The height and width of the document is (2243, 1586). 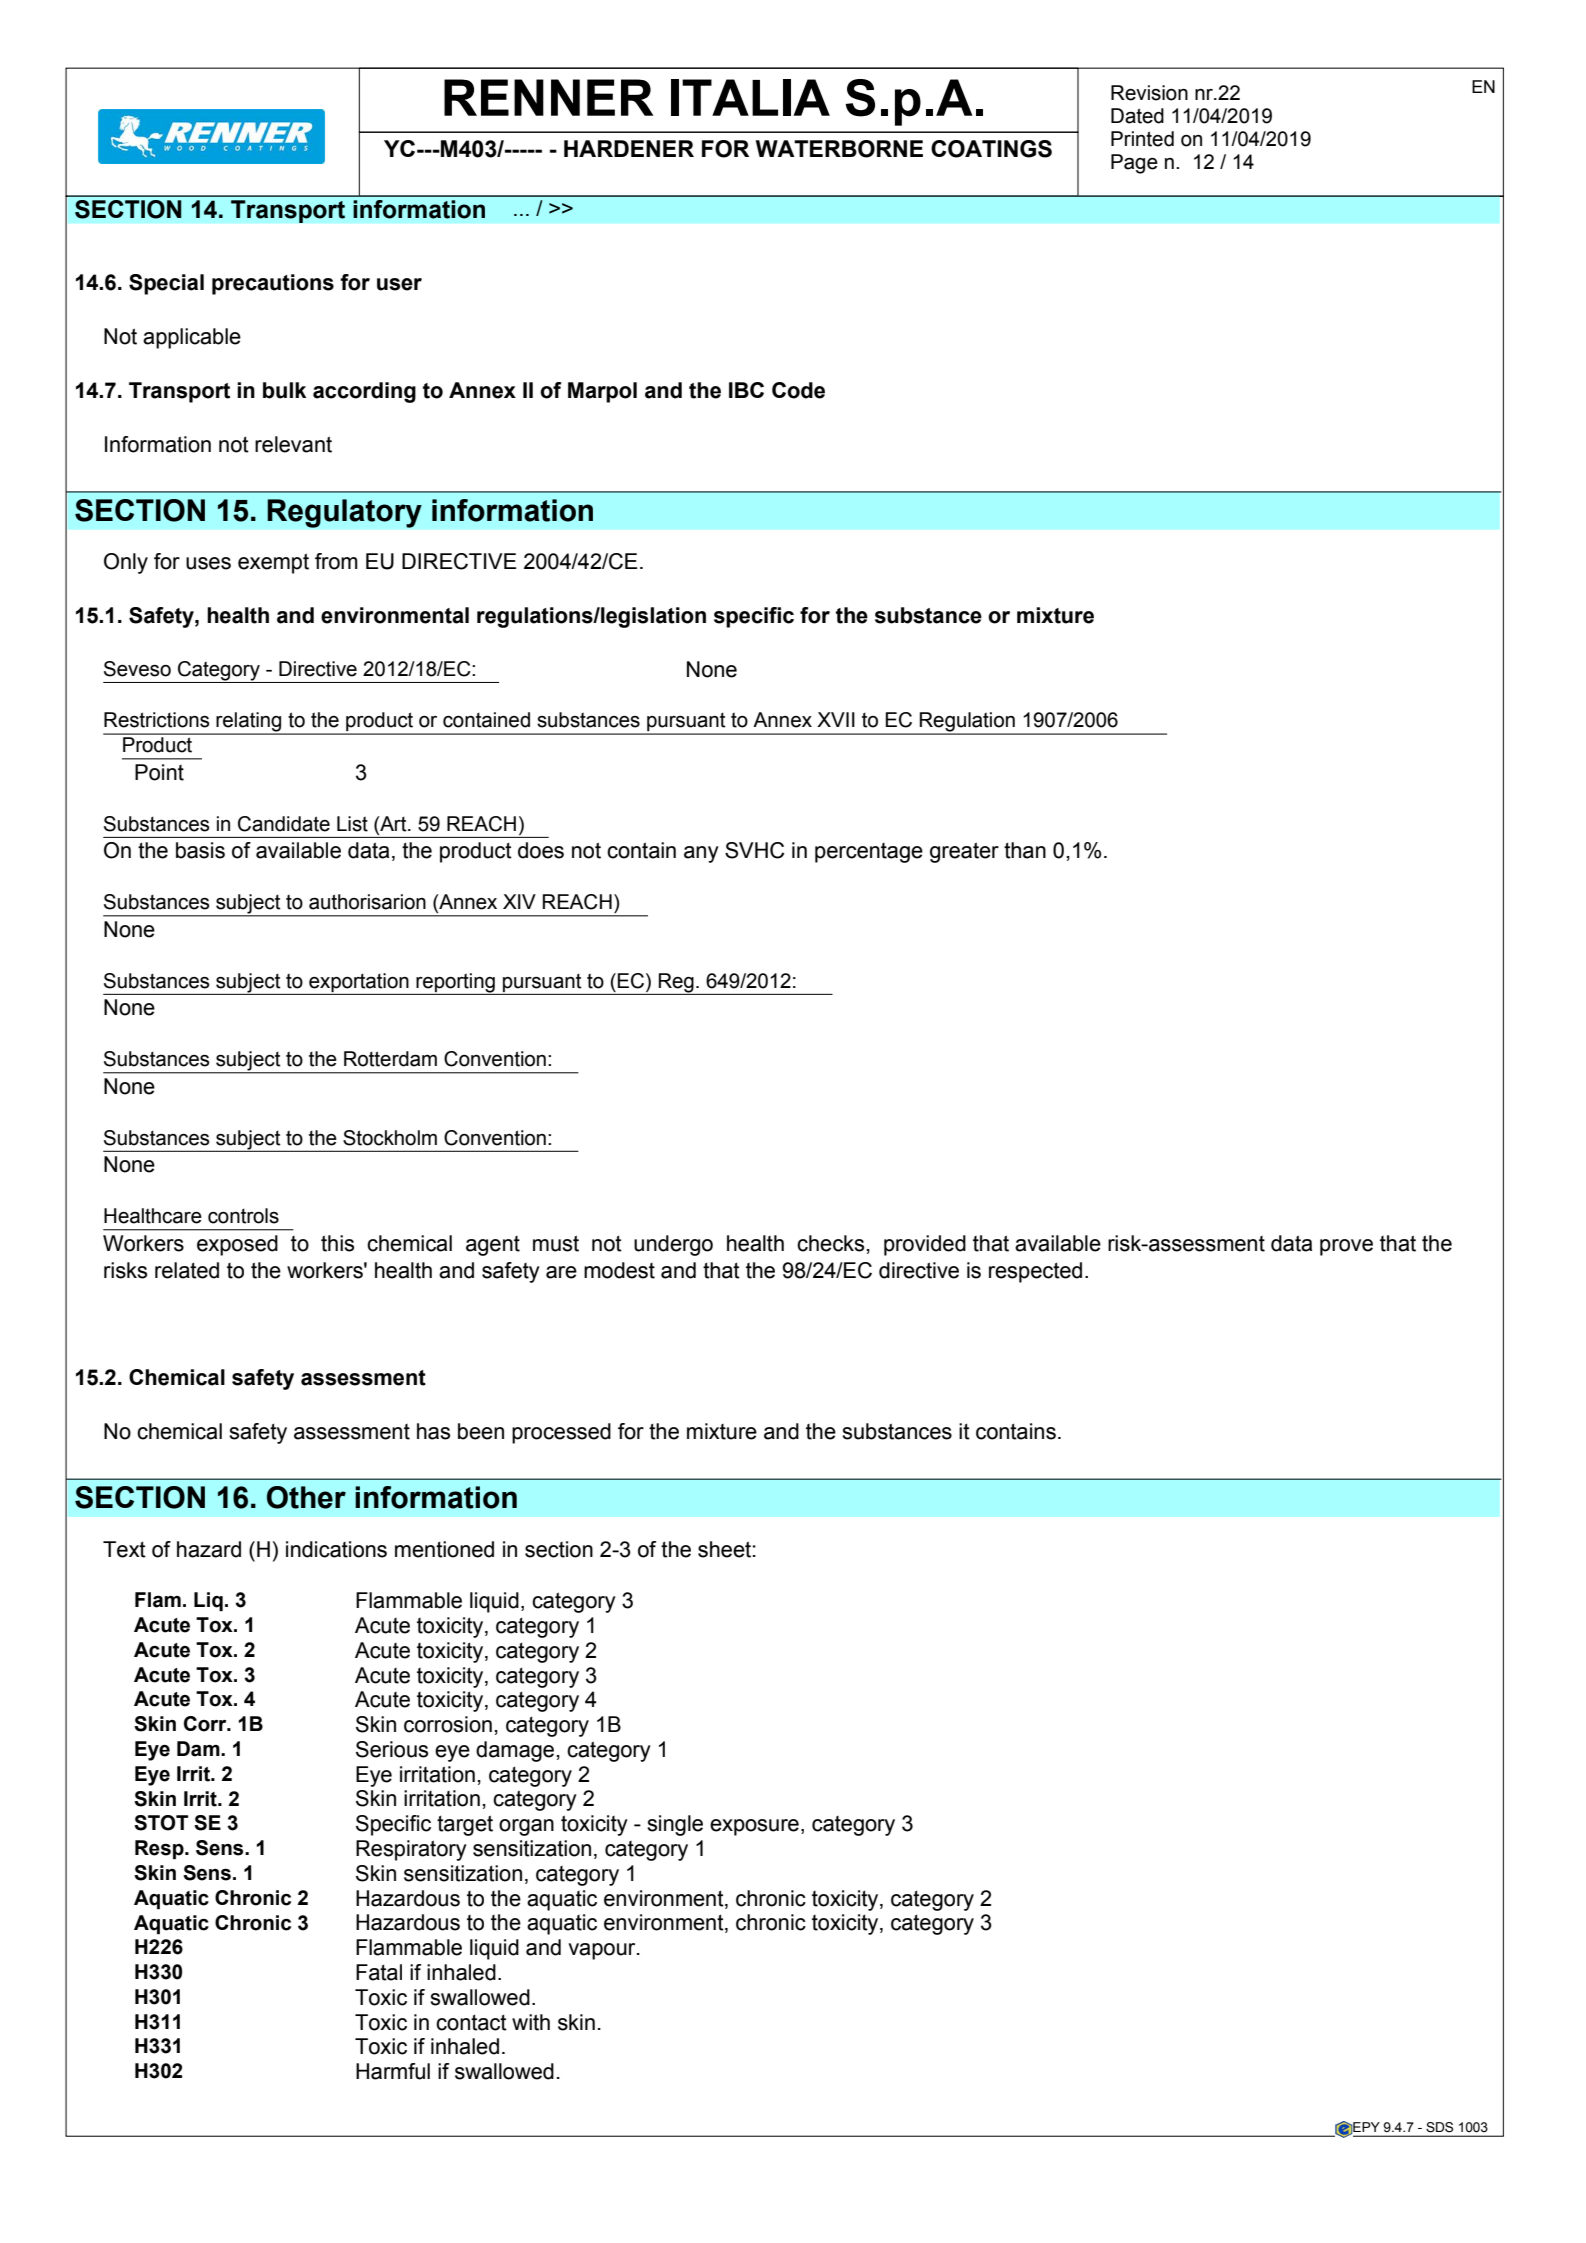 I want to click on Printed, so click(x=1142, y=139).
